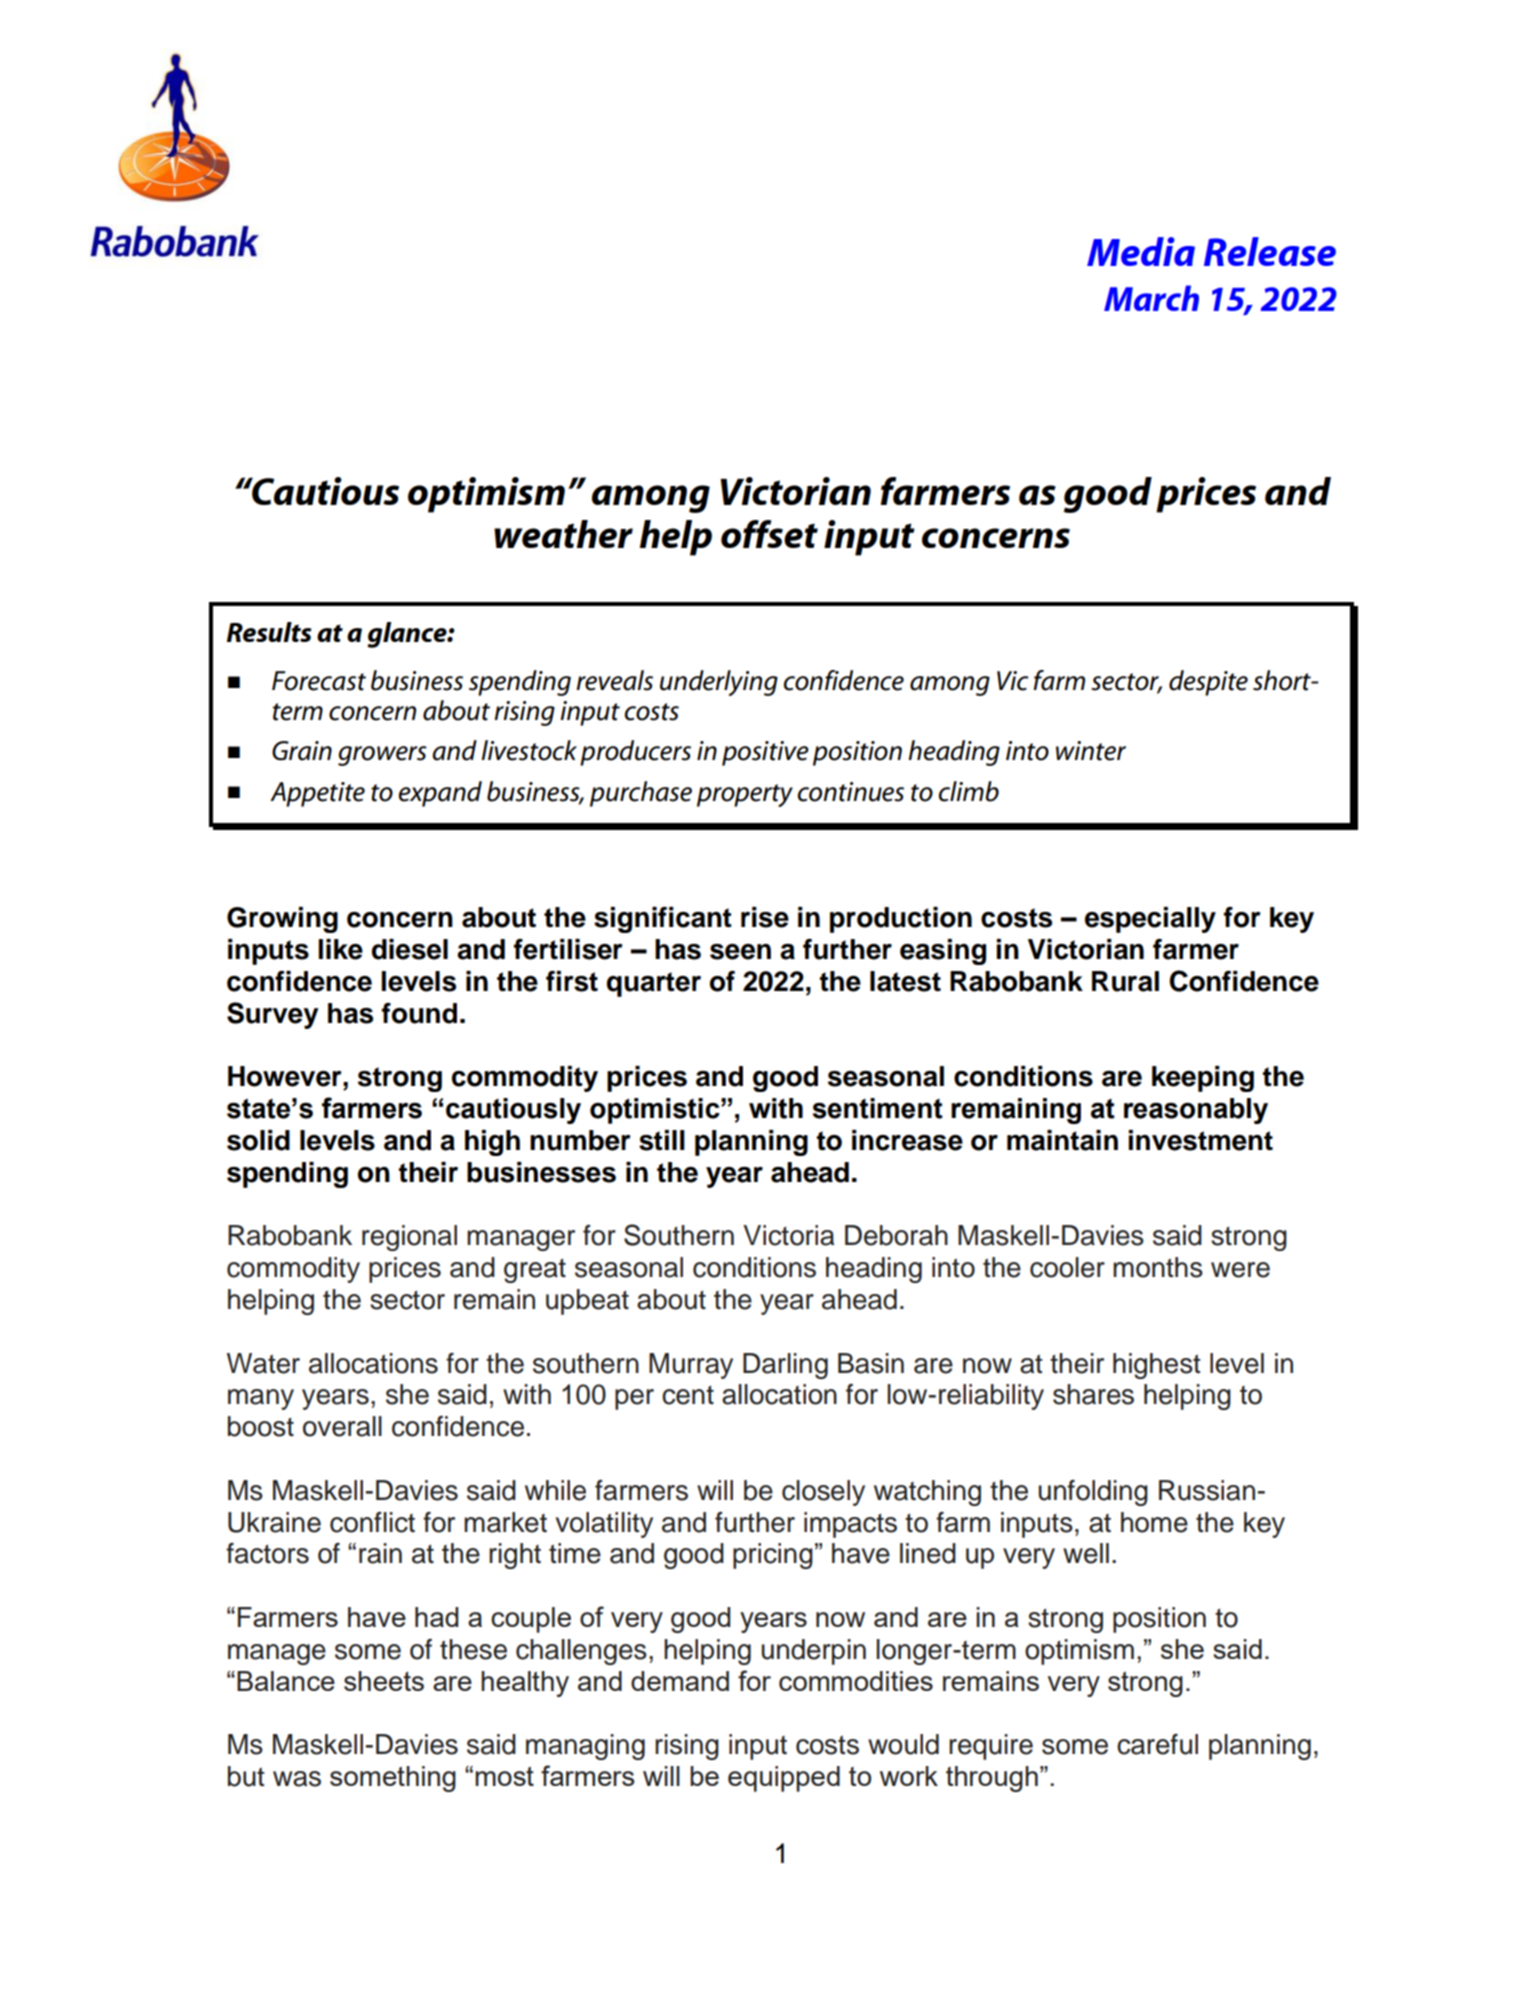  What do you see at coordinates (1151, 298) in the page?
I see `March` at bounding box center [1151, 298].
